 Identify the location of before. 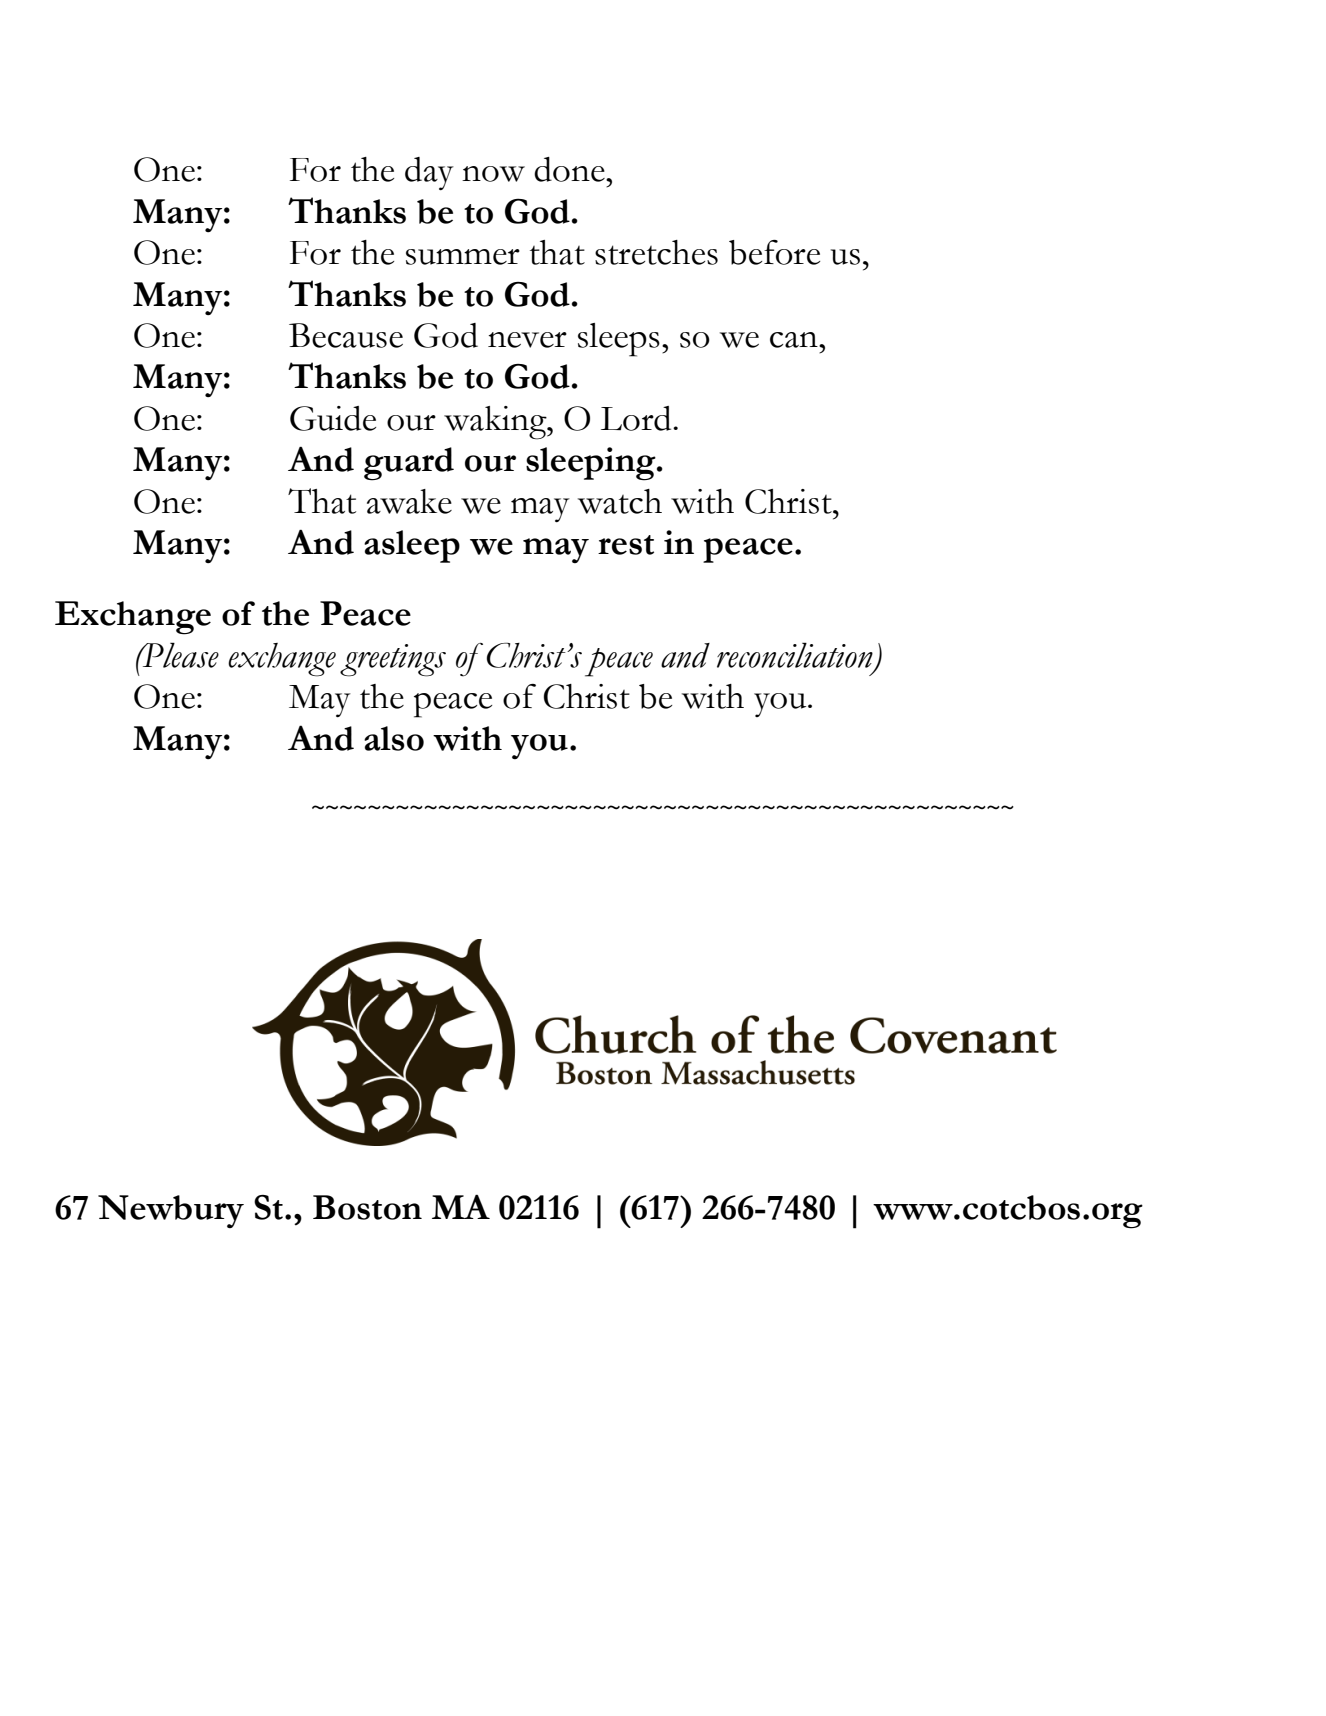
(774, 252).
